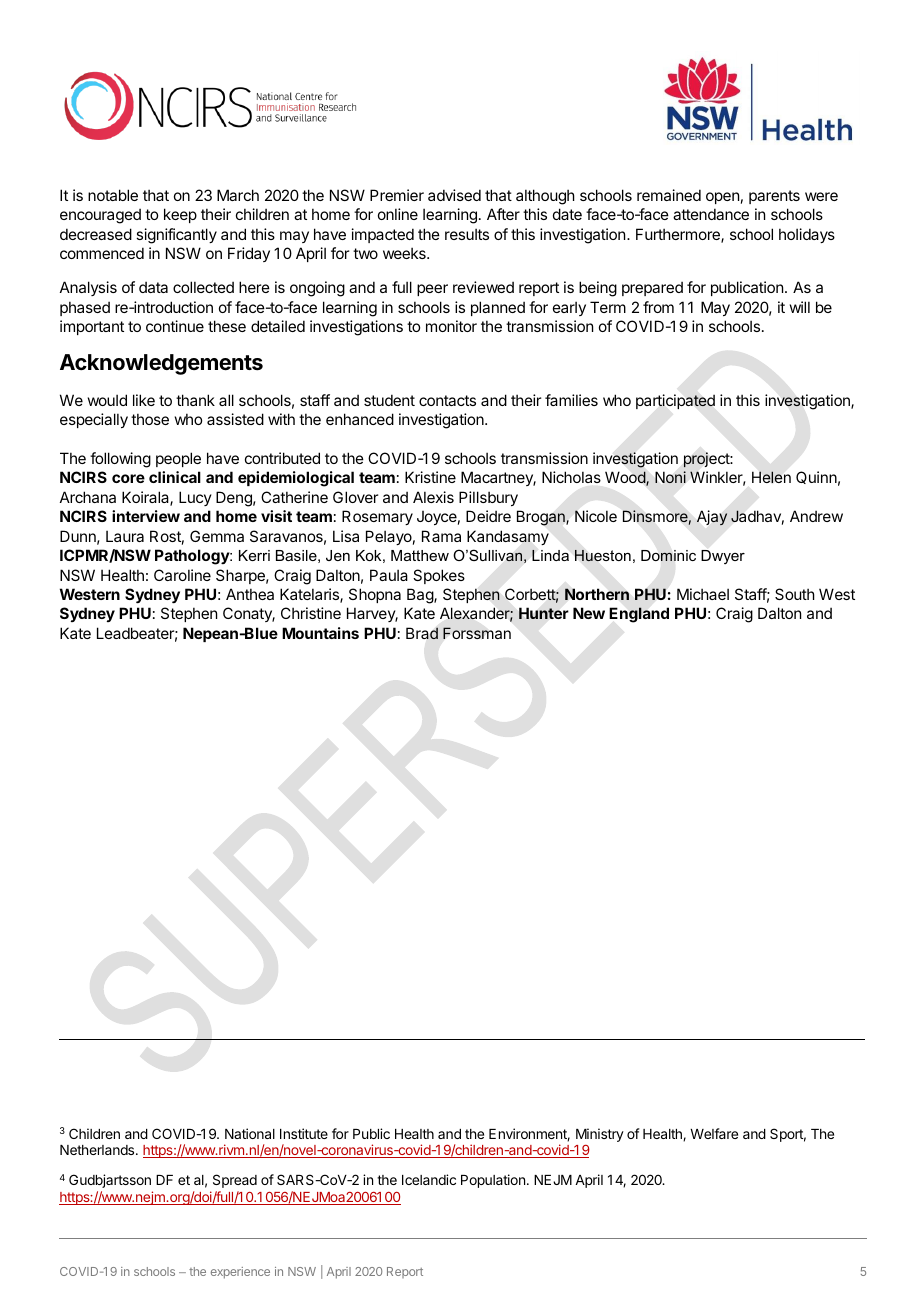 The height and width of the screenshot is (1308, 924). Describe the element at coordinates (639, 615) in the screenshot. I see `England` at that location.
